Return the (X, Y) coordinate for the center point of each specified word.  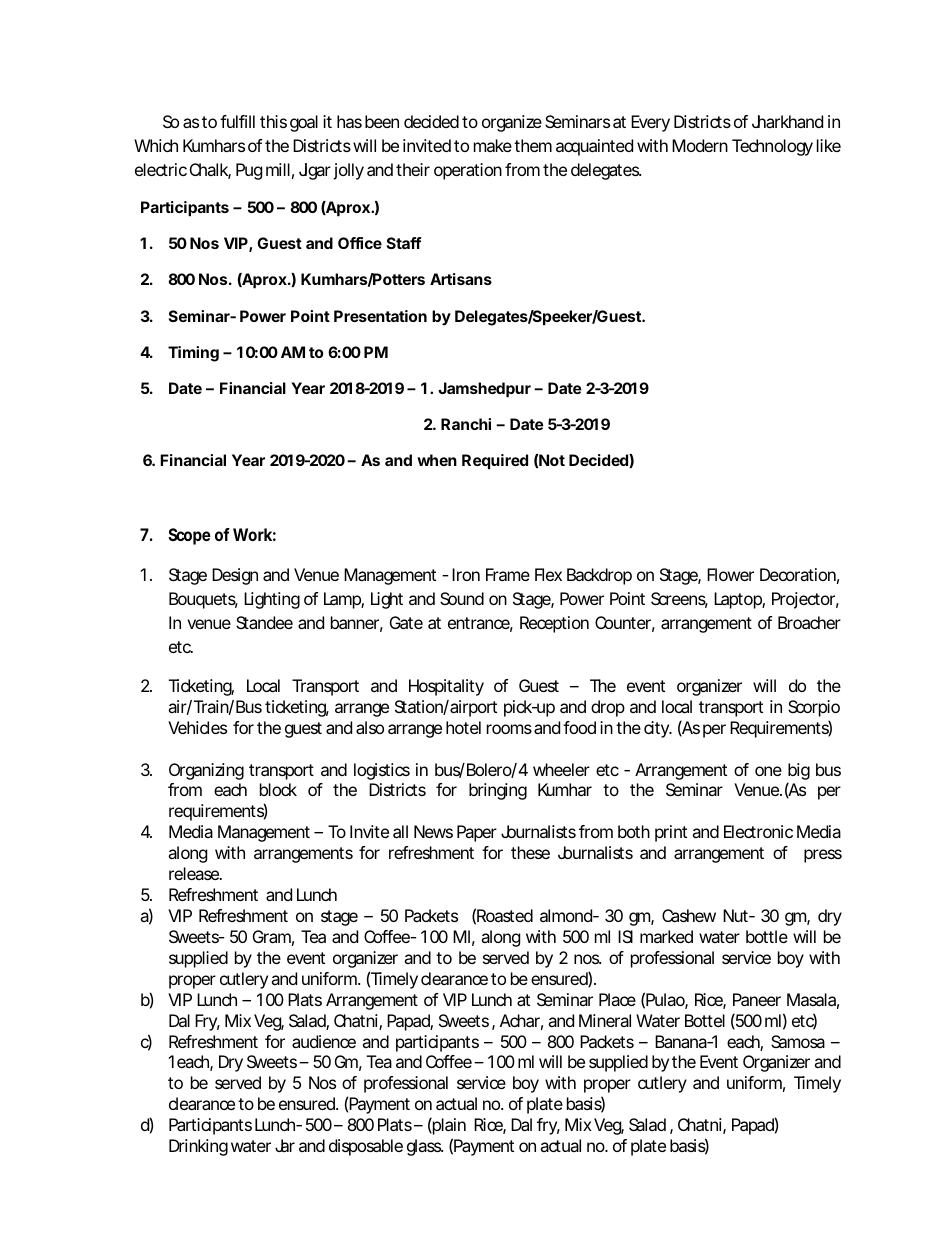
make (493, 145)
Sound (462, 598)
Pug (249, 171)
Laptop (738, 600)
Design (235, 576)
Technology (772, 147)
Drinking (198, 1147)
